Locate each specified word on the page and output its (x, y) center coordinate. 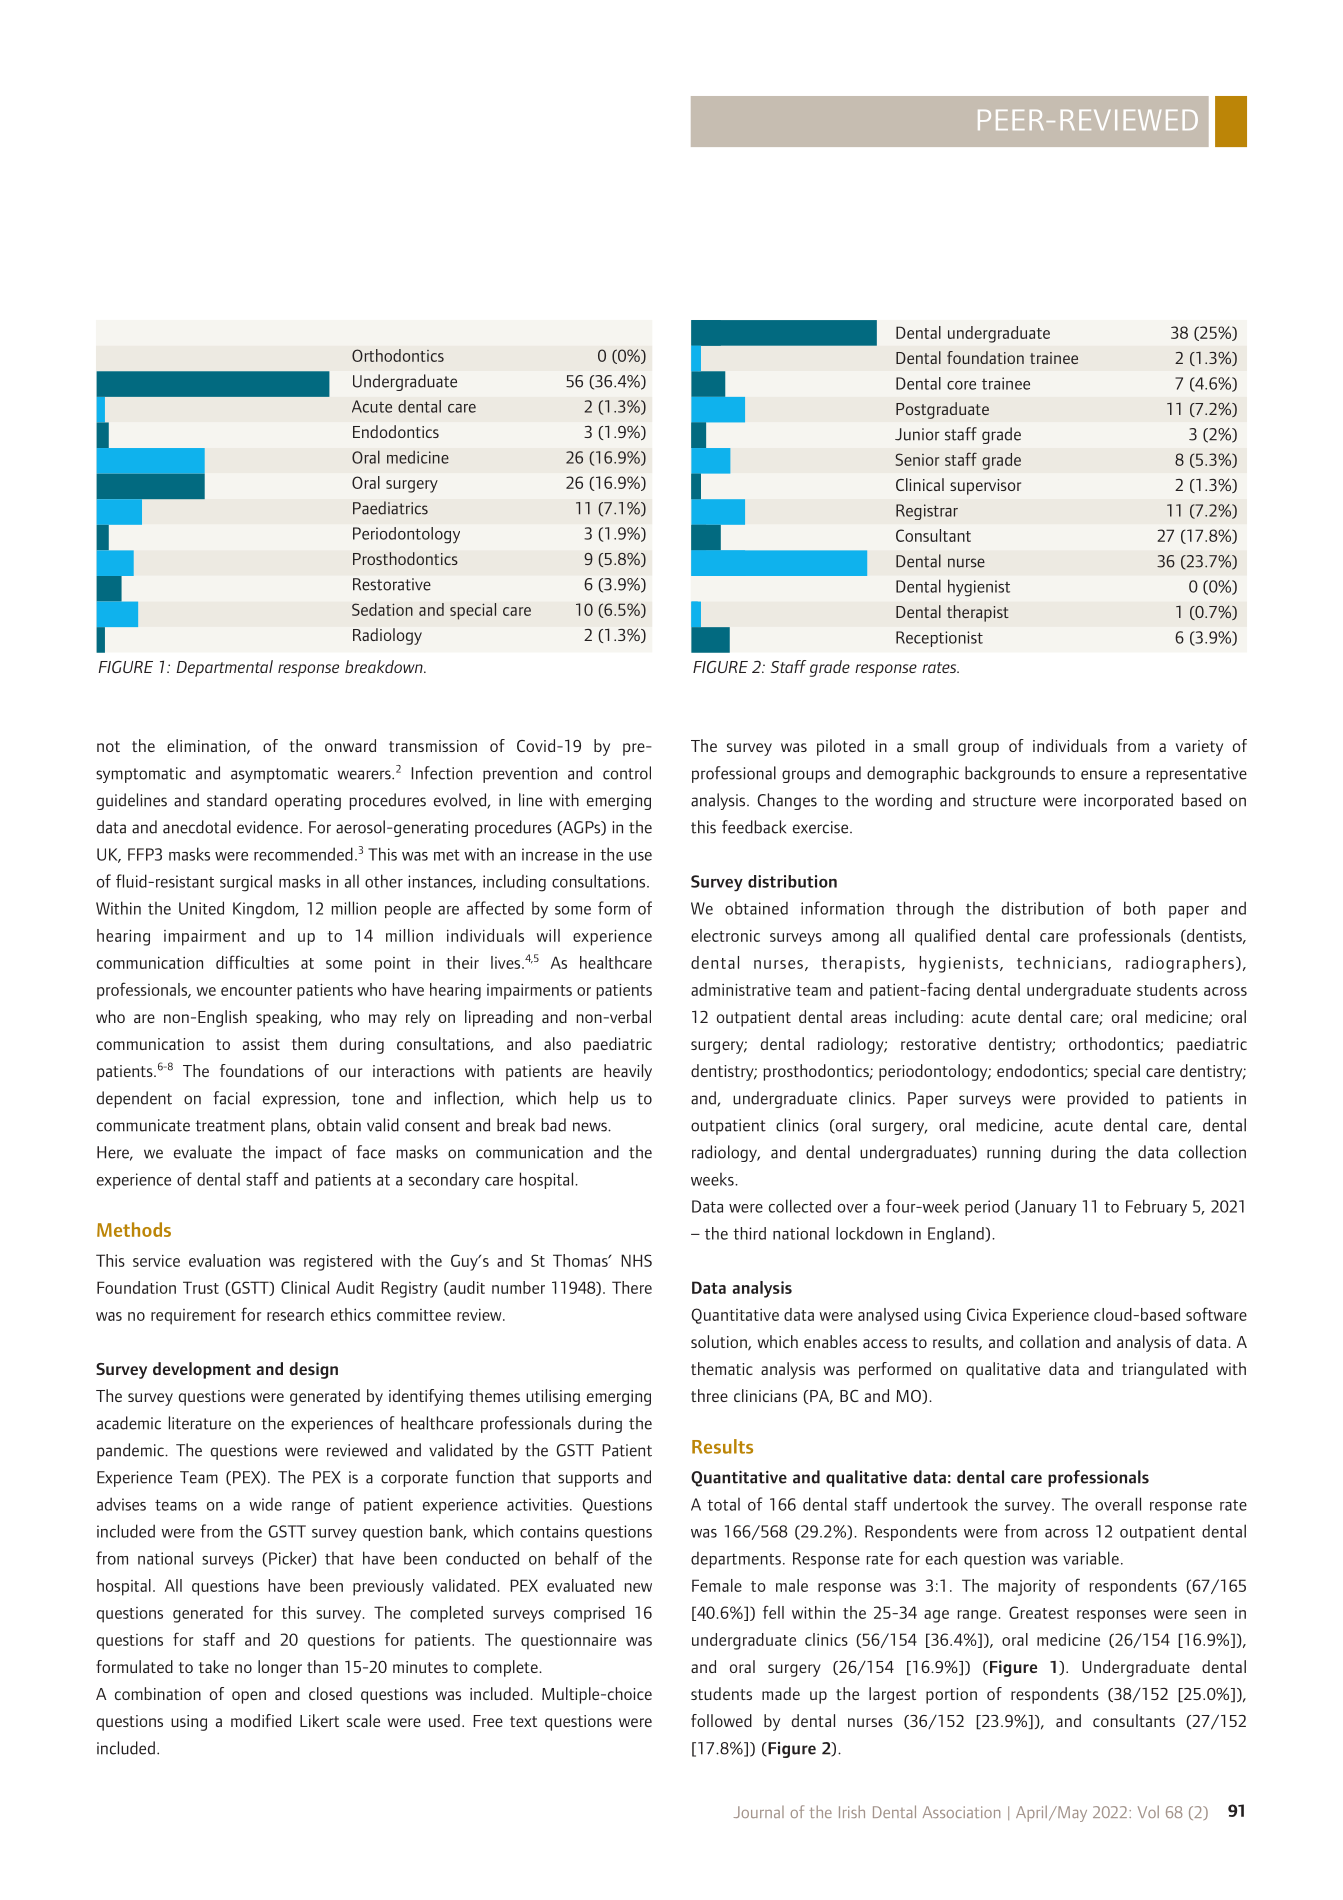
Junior (917, 434)
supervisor (985, 487)
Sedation (382, 609)
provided (1098, 1099)
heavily (628, 1072)
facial (231, 1098)
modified (261, 1720)
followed (721, 1720)
